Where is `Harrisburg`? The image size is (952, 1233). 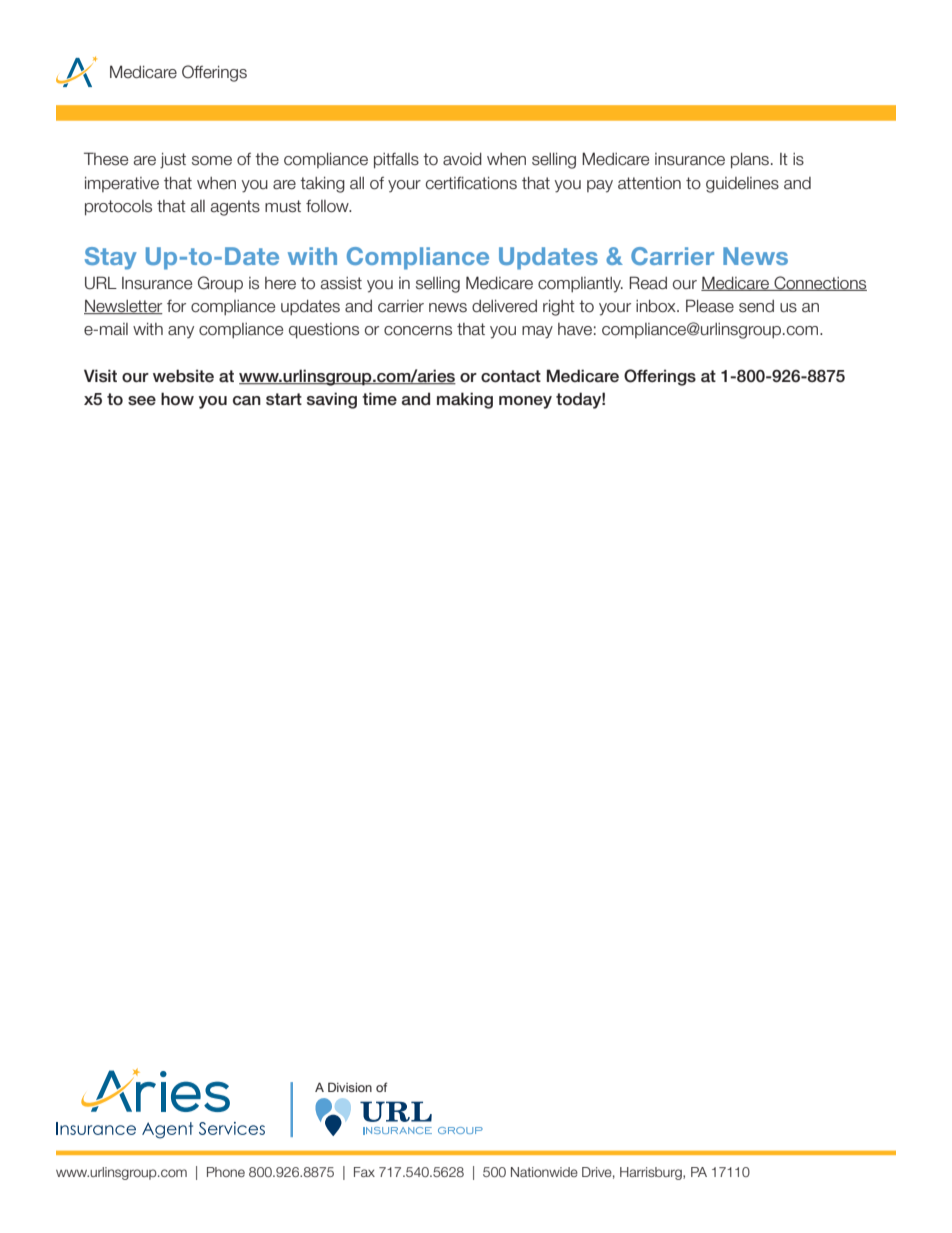
Harrisburg is located at coordinates (652, 1173).
